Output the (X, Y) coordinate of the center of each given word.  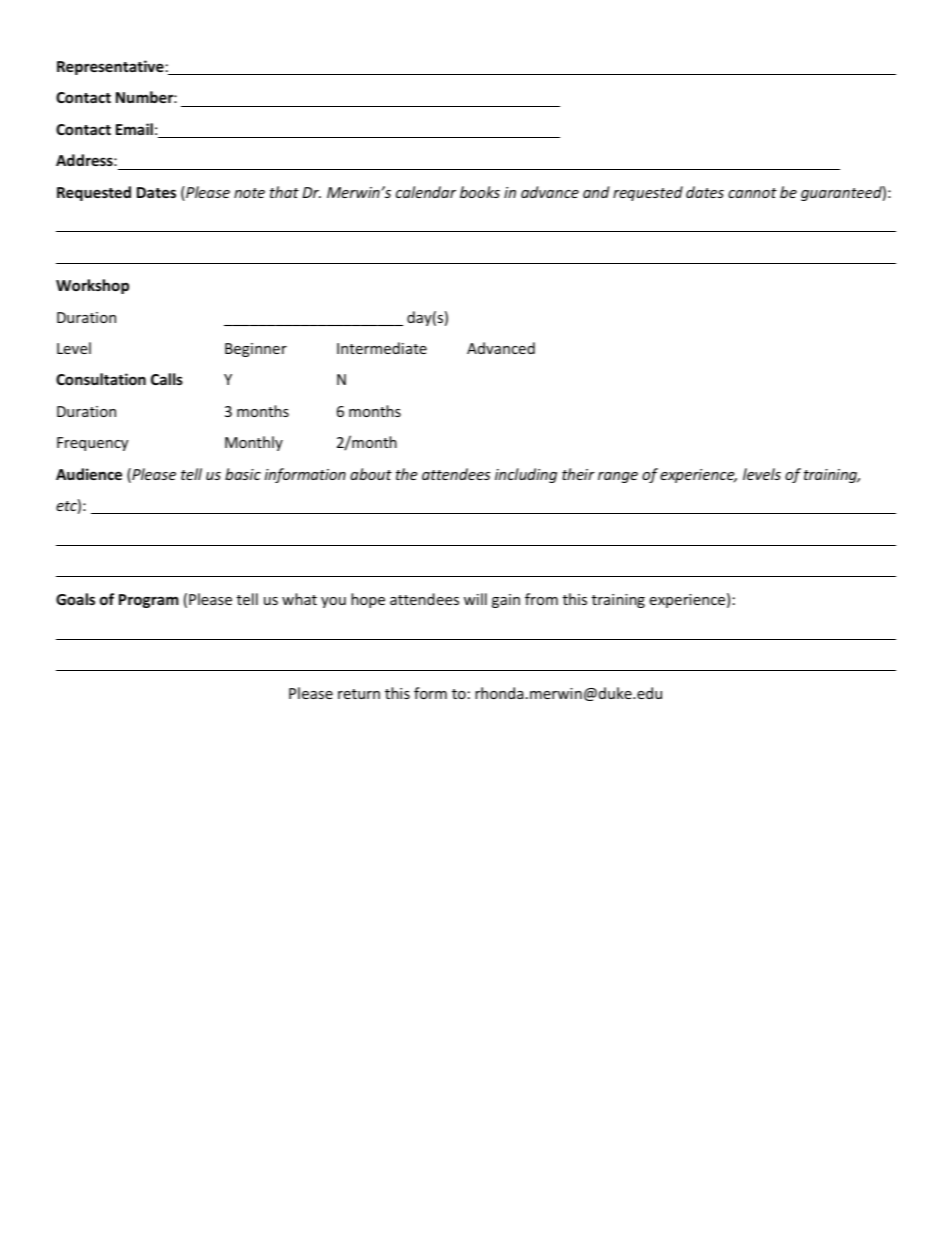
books (480, 192)
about (371, 474)
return (359, 694)
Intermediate (382, 348)
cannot (752, 193)
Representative (110, 67)
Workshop (92, 286)
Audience (89, 474)
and (596, 192)
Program (149, 601)
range (618, 477)
